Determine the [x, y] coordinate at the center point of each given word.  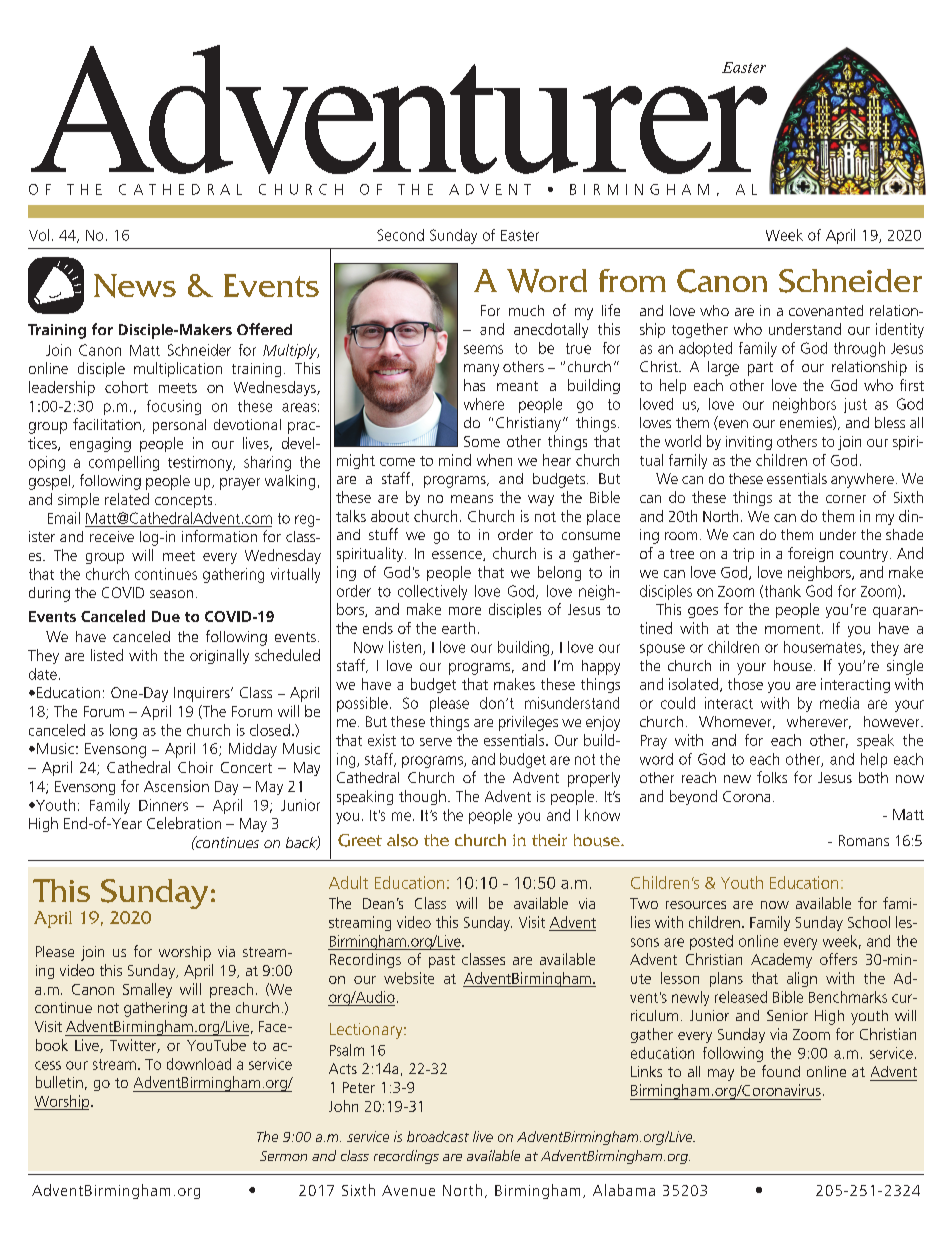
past [442, 961]
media [839, 703]
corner [846, 499]
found [781, 1071]
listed [107, 655]
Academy [781, 960]
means [472, 499]
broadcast [438, 1136]
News [135, 286]
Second [400, 235]
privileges [528, 723]
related [127, 499]
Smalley [147, 990]
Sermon [283, 1156]
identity [900, 330]
